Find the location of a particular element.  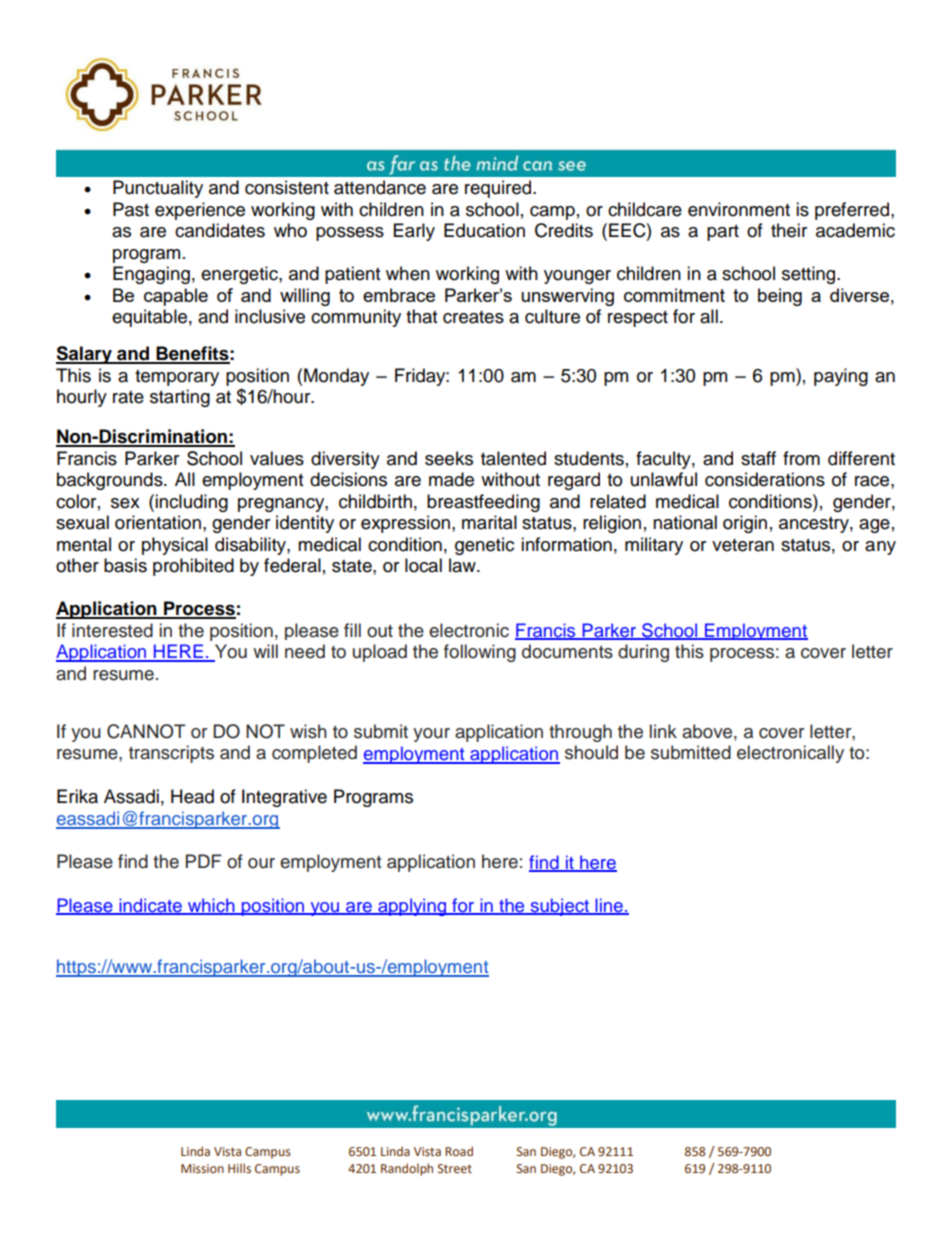

following is located at coordinates (480, 653).
